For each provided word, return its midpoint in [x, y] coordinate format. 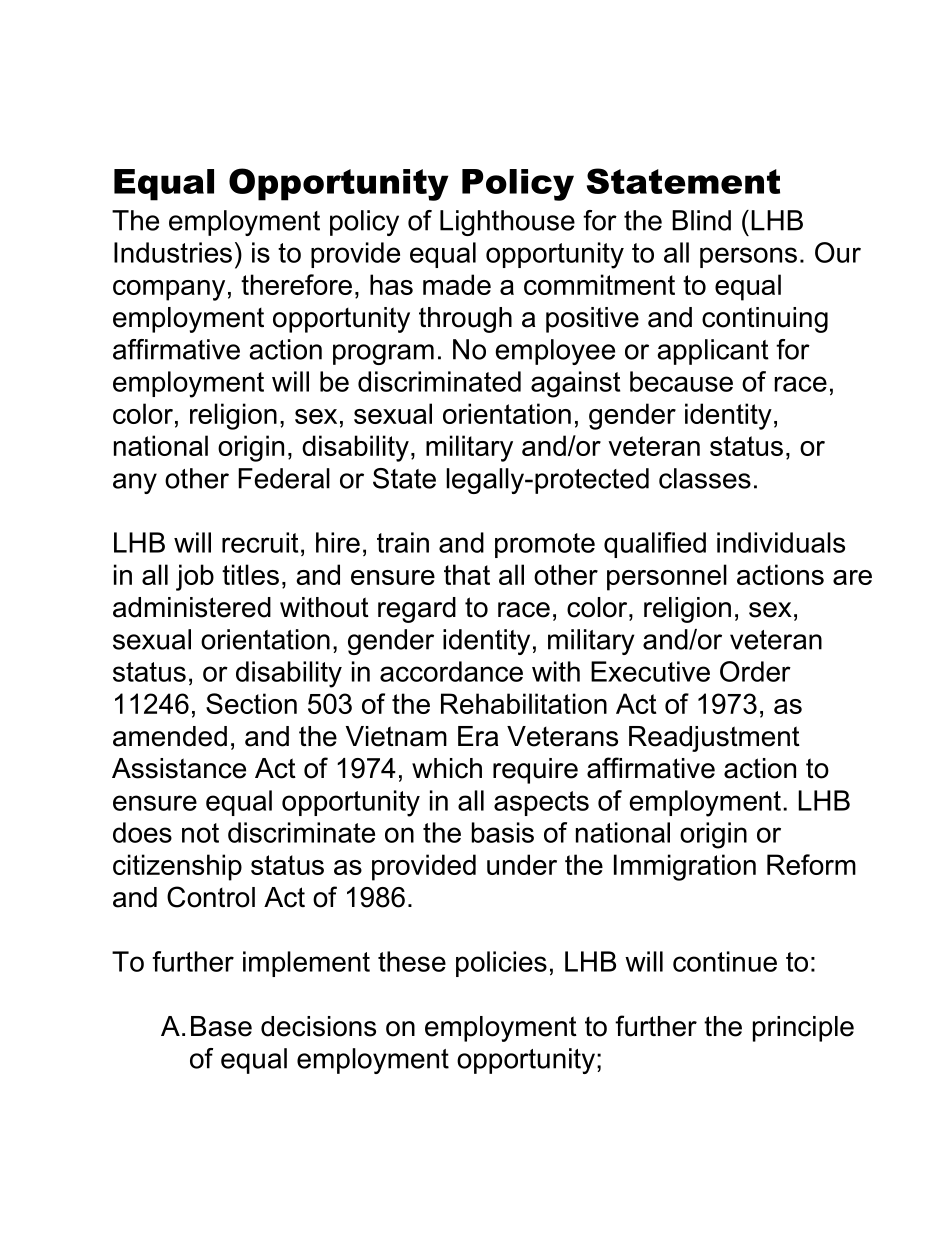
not [200, 833]
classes [705, 478]
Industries [173, 252]
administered [192, 607]
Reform [811, 864]
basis [503, 832]
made [457, 284]
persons [748, 257]
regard [417, 610]
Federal [284, 478]
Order [755, 671]
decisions [318, 1026]
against [575, 384]
